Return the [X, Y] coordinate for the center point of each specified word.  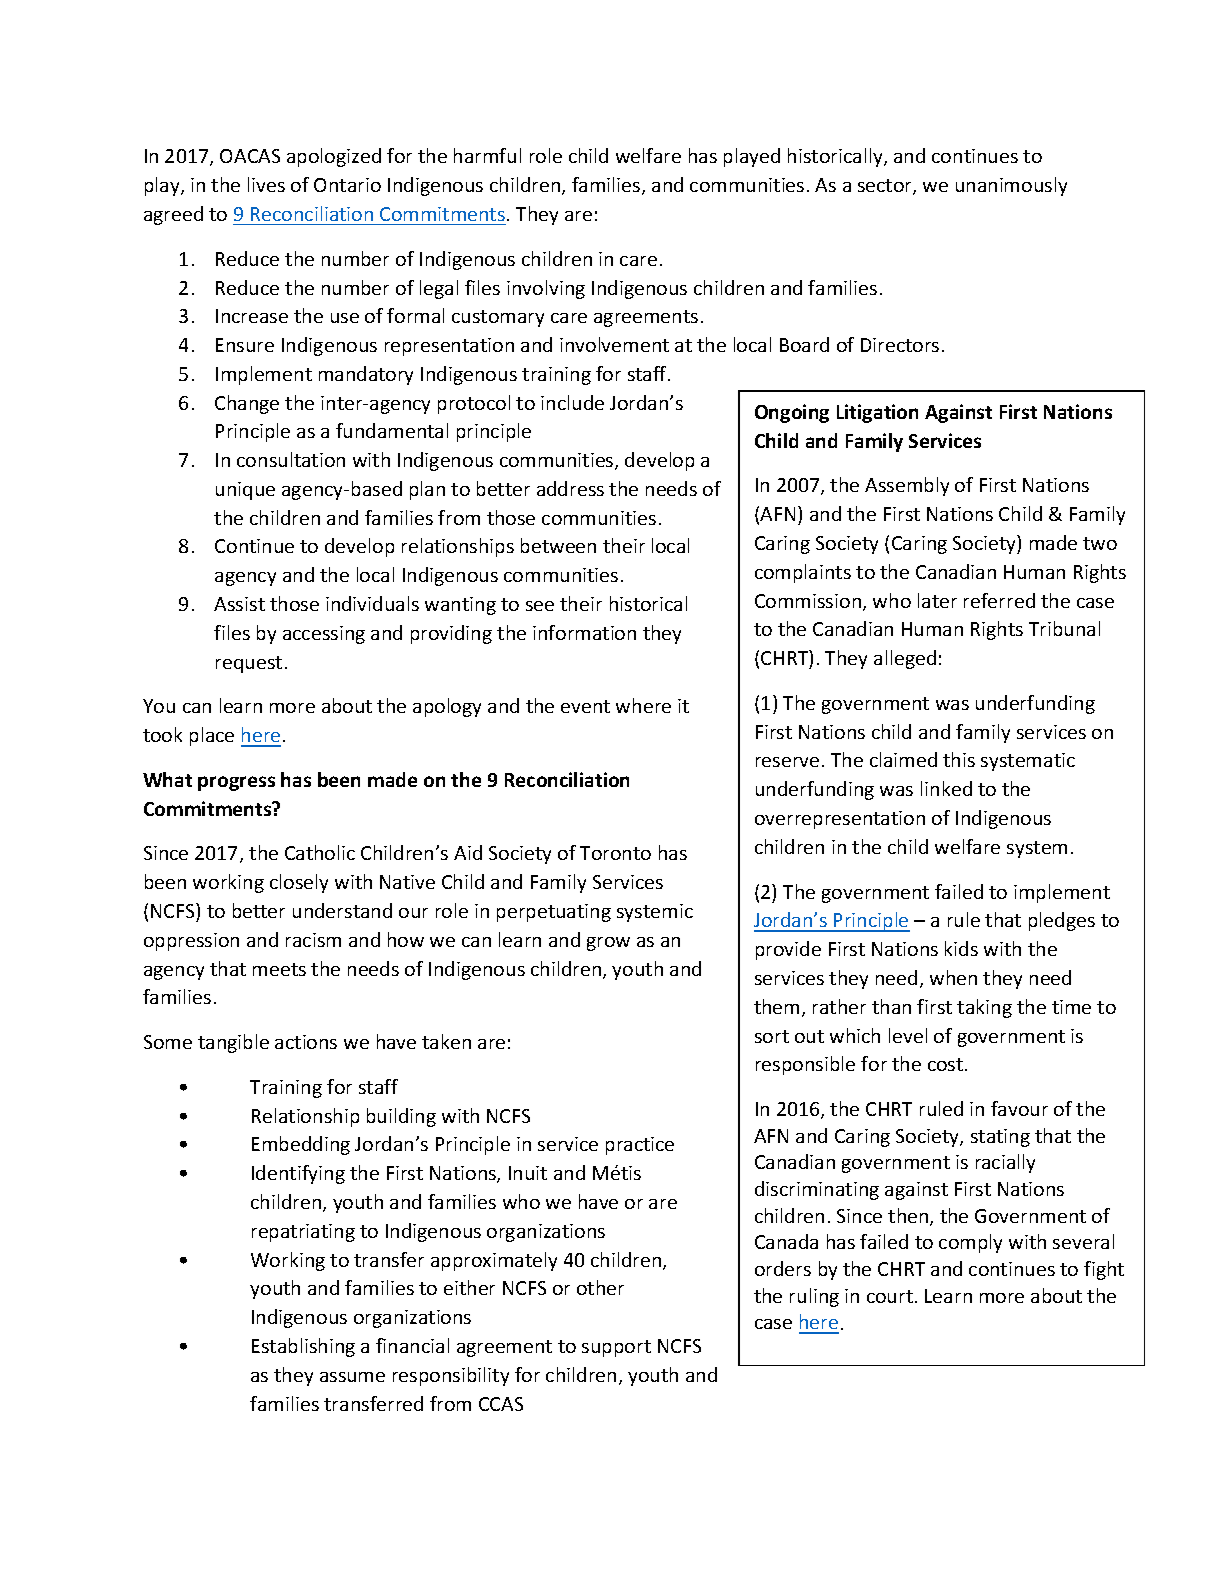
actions [306, 1042]
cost [945, 1064]
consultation [291, 459]
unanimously [1011, 186]
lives [266, 184]
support [616, 1348]
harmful [487, 155]
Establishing [303, 1347]
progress [236, 783]
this [959, 759]
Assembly [907, 486]
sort [772, 1036]
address [570, 488]
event [585, 706]
